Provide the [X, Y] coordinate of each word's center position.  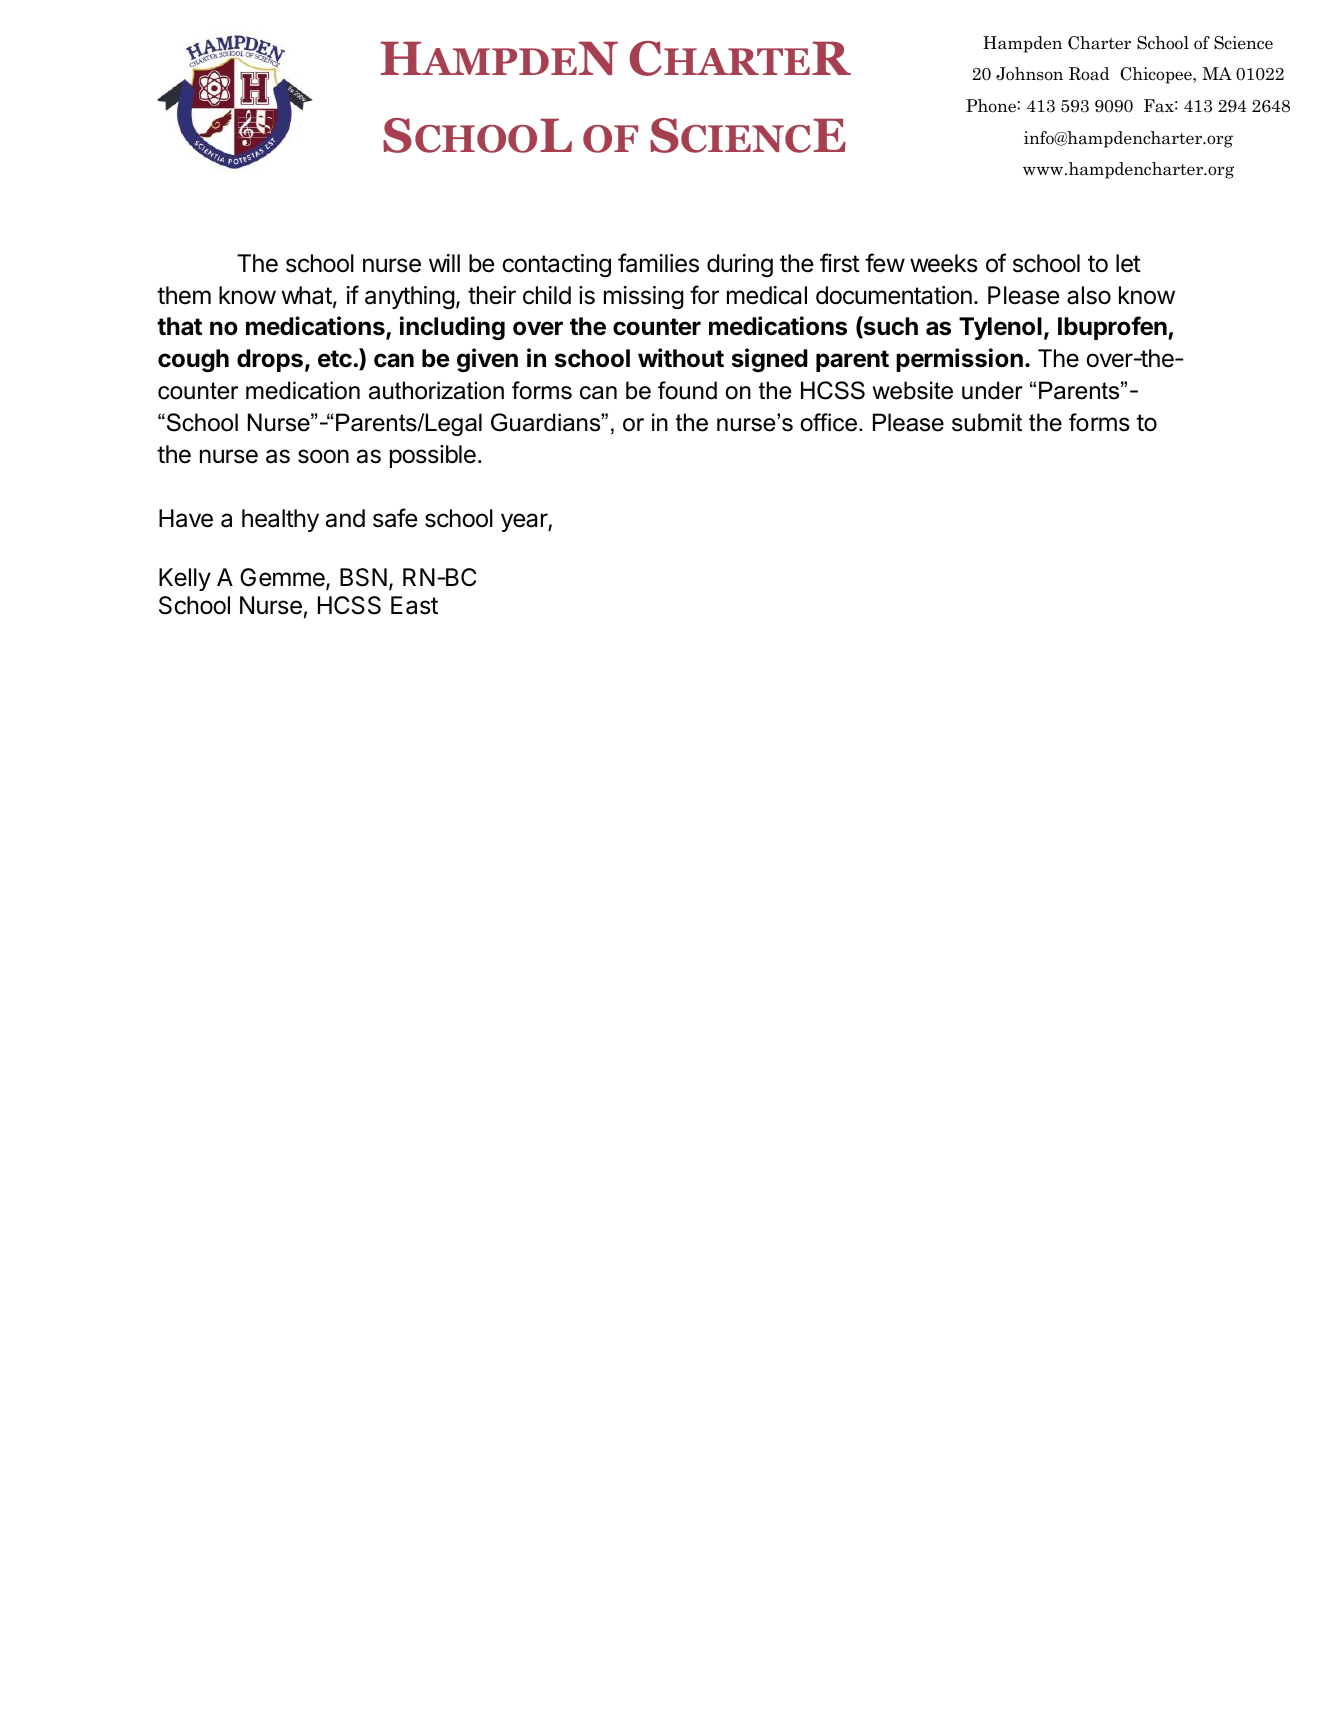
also [1089, 295]
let [1128, 263]
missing [644, 298]
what [306, 295]
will [444, 263]
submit [987, 422]
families [658, 263]
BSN [363, 577]
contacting [556, 266]
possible [433, 456]
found [687, 390]
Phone [992, 106]
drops [270, 360]
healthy [280, 520]
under [992, 390]
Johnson [1029, 74]
